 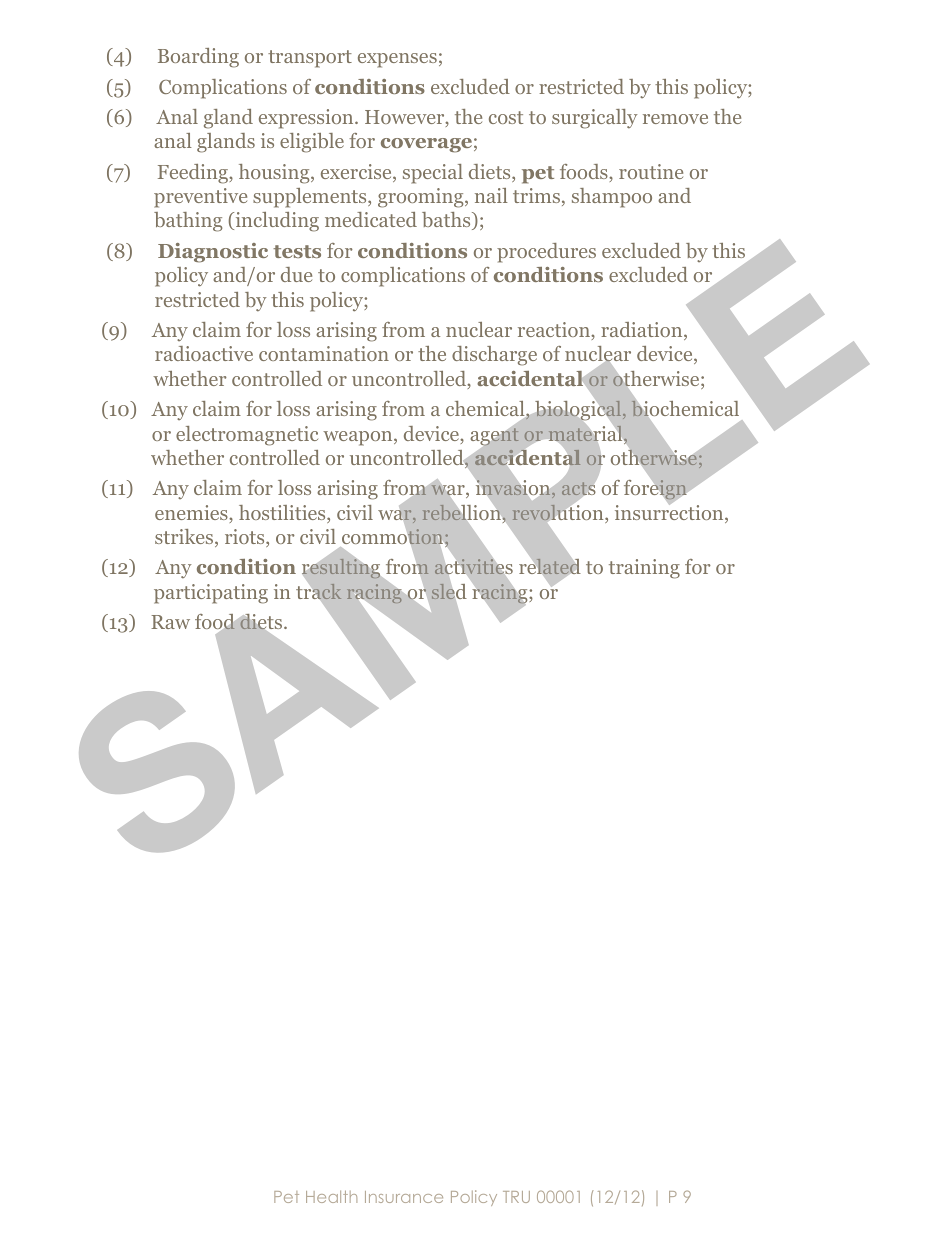 I want to click on Boarding, so click(x=198, y=58).
